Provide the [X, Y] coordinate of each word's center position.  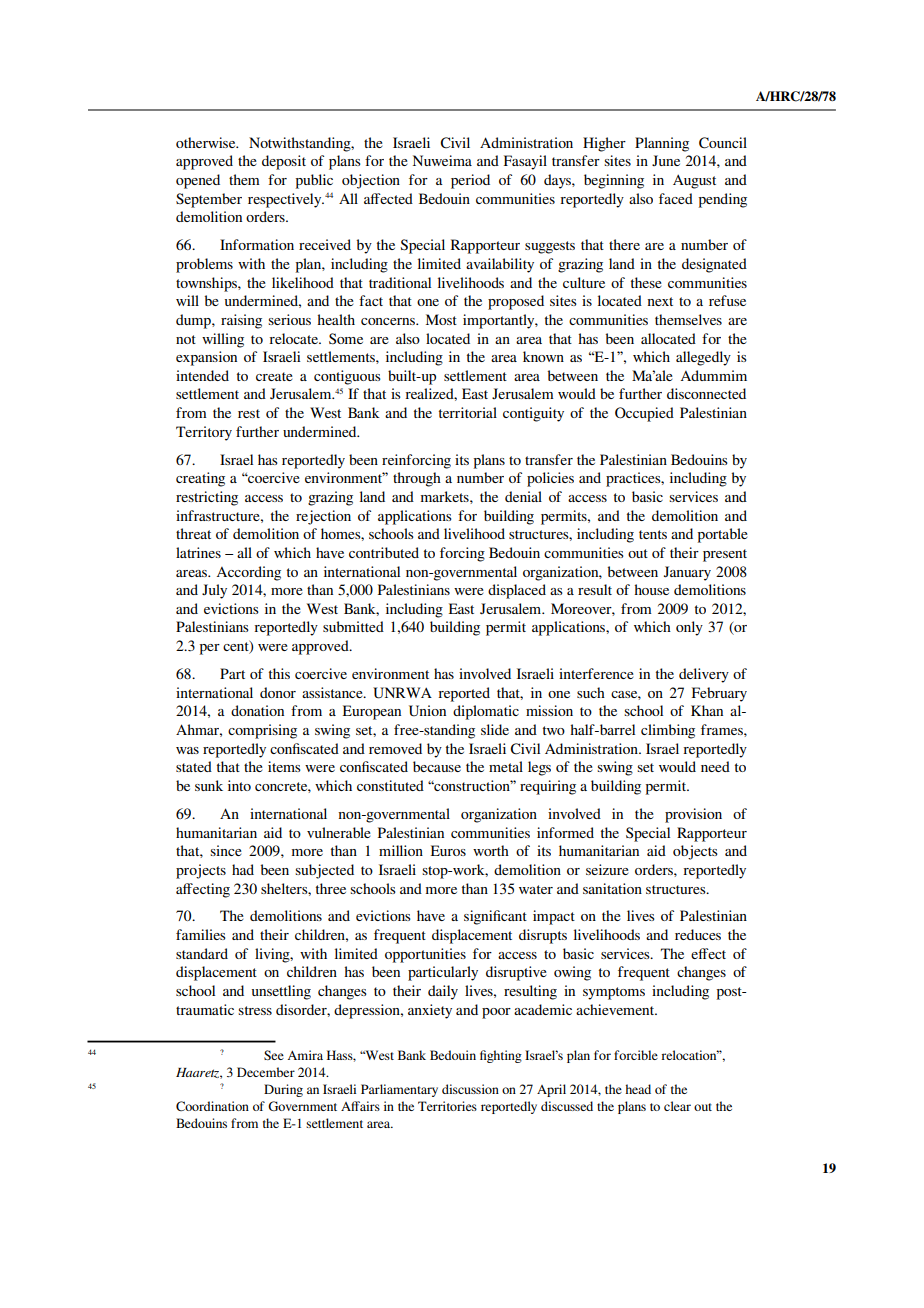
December [266, 1072]
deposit [284, 162]
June [666, 160]
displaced [517, 591]
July [214, 591]
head [638, 1089]
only [689, 628]
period [470, 181]
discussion [470, 1089]
